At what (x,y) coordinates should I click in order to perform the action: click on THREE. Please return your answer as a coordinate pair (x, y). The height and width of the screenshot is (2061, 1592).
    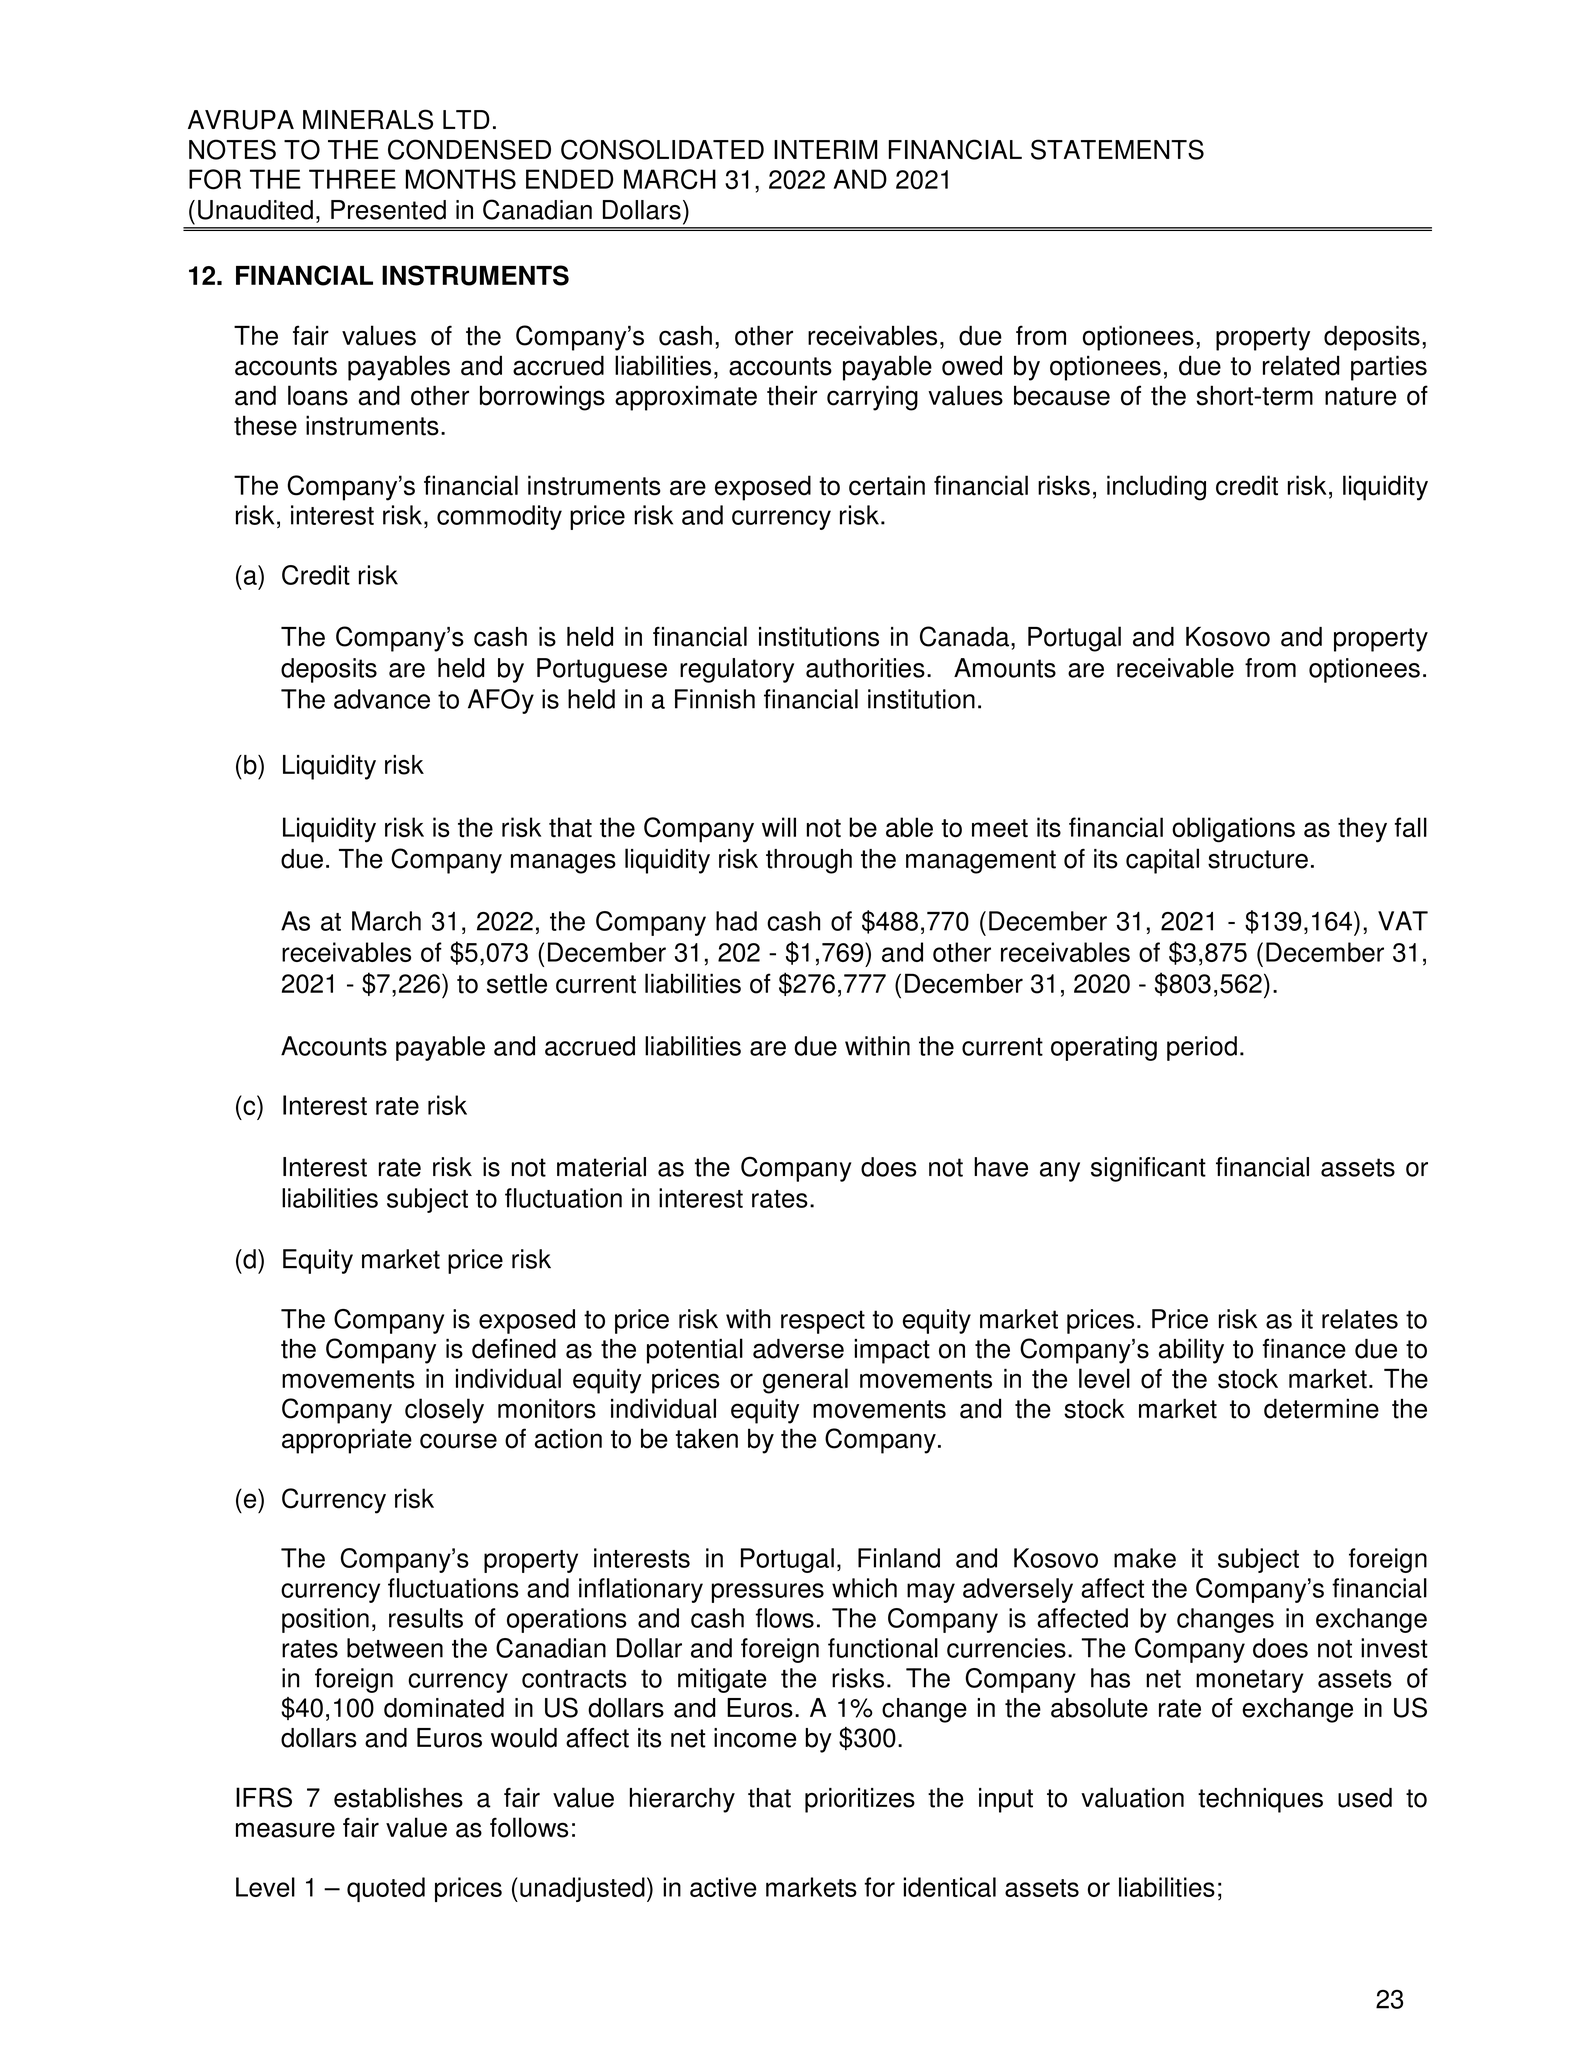
    Looking at the image, I should click on (352, 179).
